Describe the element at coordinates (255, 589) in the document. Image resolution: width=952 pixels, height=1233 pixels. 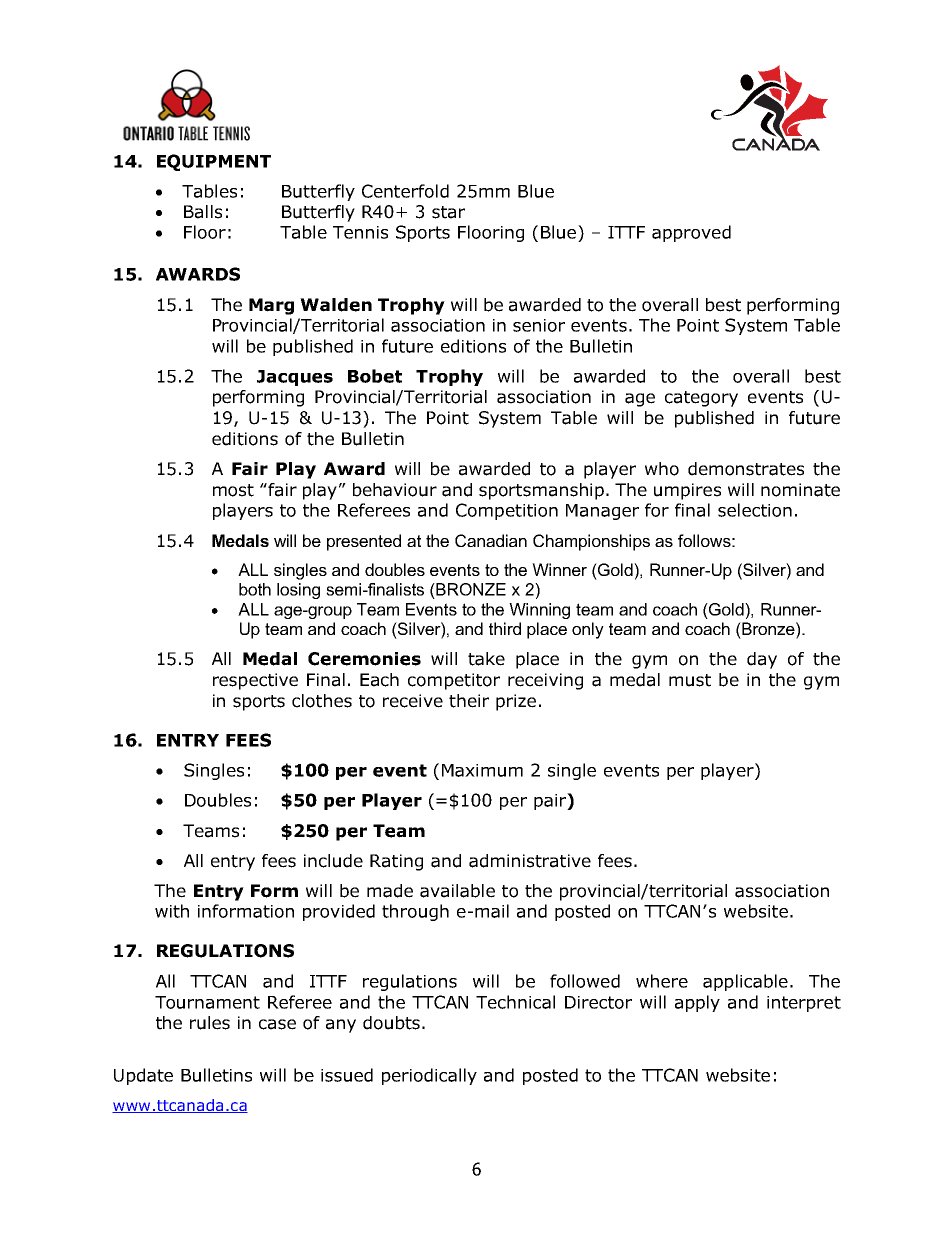
I see `both` at that location.
